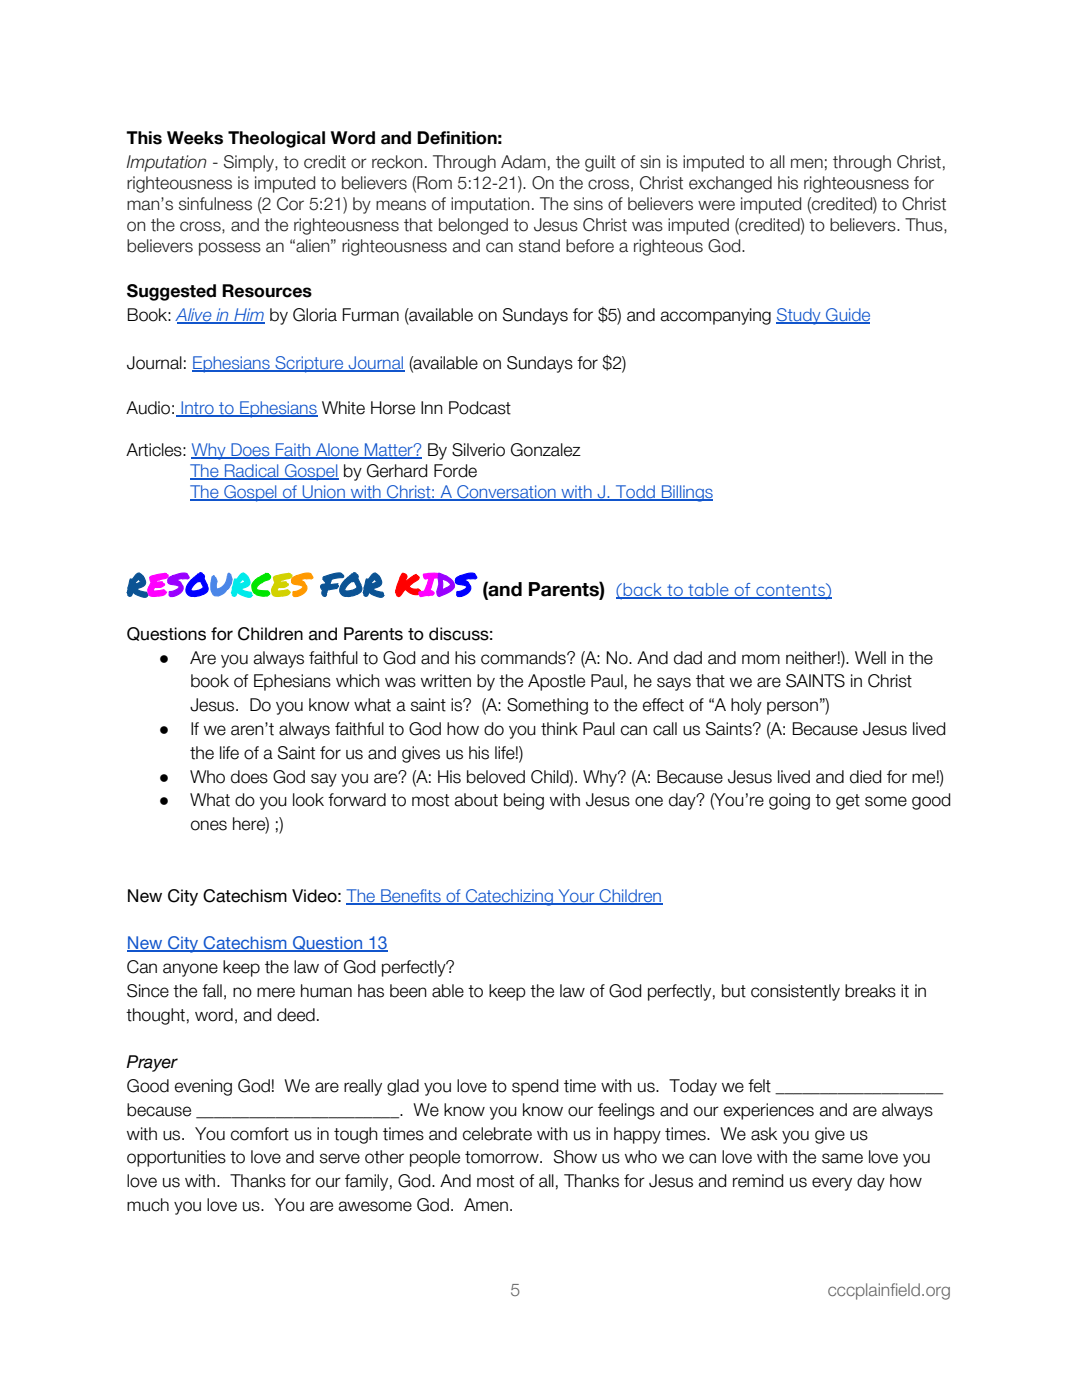 Image resolution: width=1079 pixels, height=1396 pixels. I want to click on remind, so click(758, 1181).
